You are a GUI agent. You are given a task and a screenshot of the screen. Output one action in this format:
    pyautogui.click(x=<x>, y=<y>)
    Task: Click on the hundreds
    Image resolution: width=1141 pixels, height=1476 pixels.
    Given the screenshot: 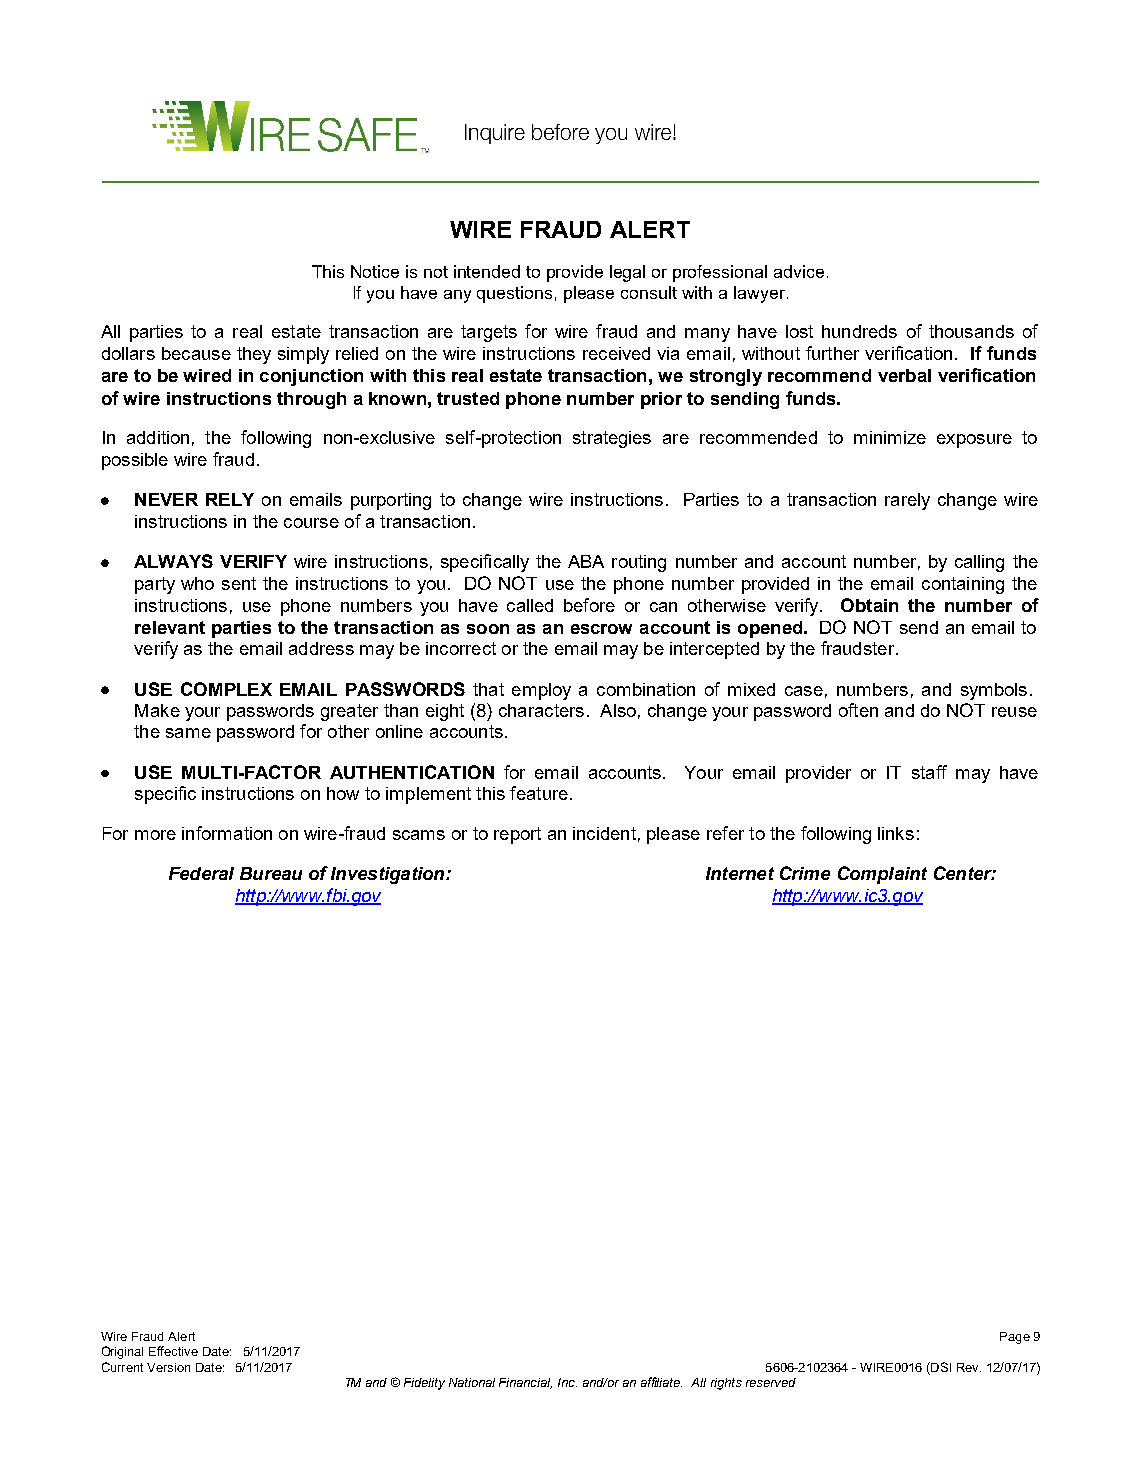 What is the action you would take?
    pyautogui.click(x=859, y=331)
